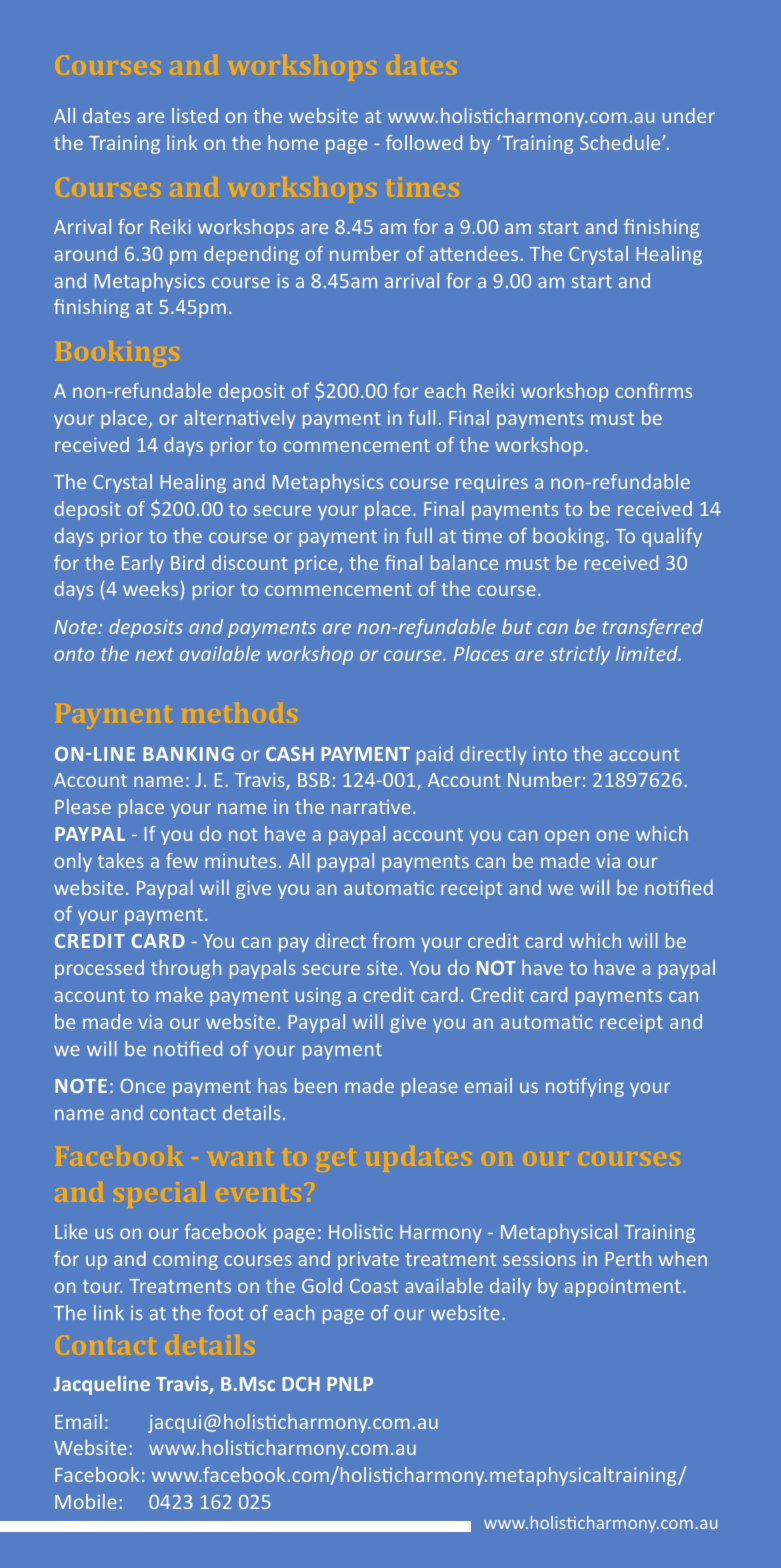 The image size is (781, 1568). What do you see at coordinates (318, 997) in the screenshot?
I see `using` at bounding box center [318, 997].
